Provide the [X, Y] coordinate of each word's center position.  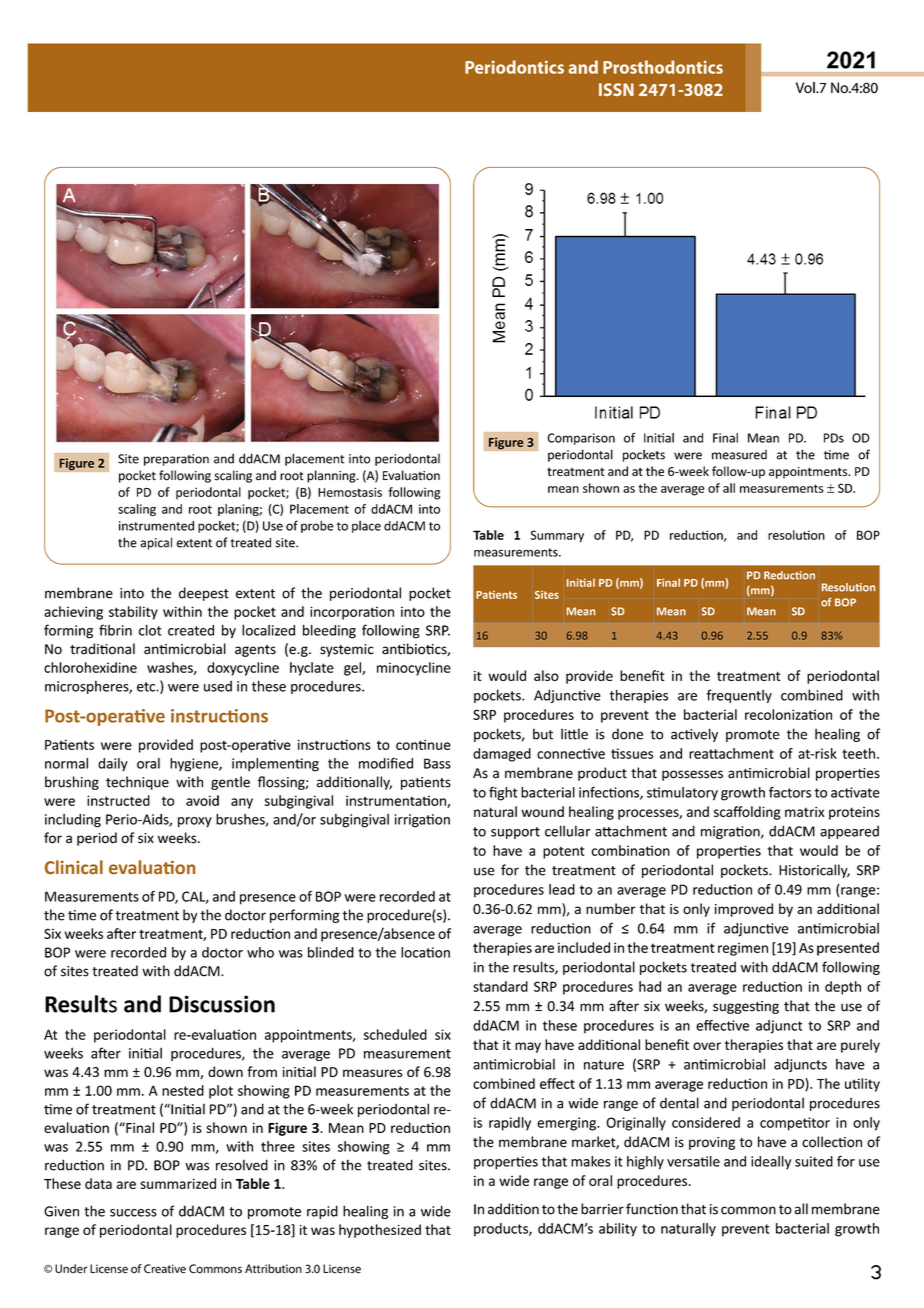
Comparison [581, 439]
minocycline [414, 669]
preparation [176, 460]
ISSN [616, 89]
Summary [557, 536]
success [133, 1213]
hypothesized [380, 1231]
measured [739, 455]
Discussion [222, 1004]
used [218, 686]
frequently [739, 696]
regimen [743, 949]
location [425, 952]
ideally [771, 1163]
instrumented [156, 526]
